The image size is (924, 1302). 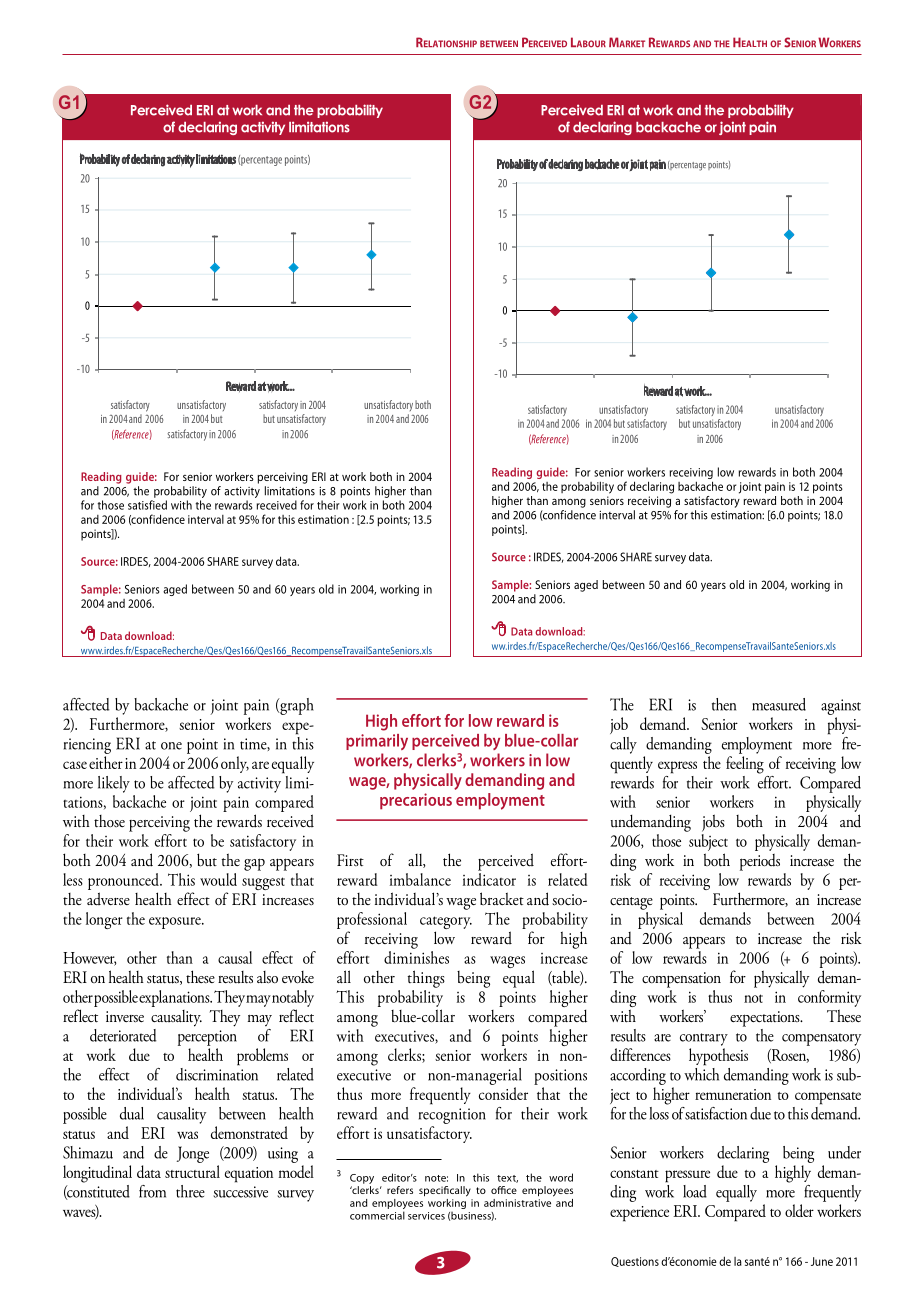 I want to click on explanations, so click(x=175, y=998).
